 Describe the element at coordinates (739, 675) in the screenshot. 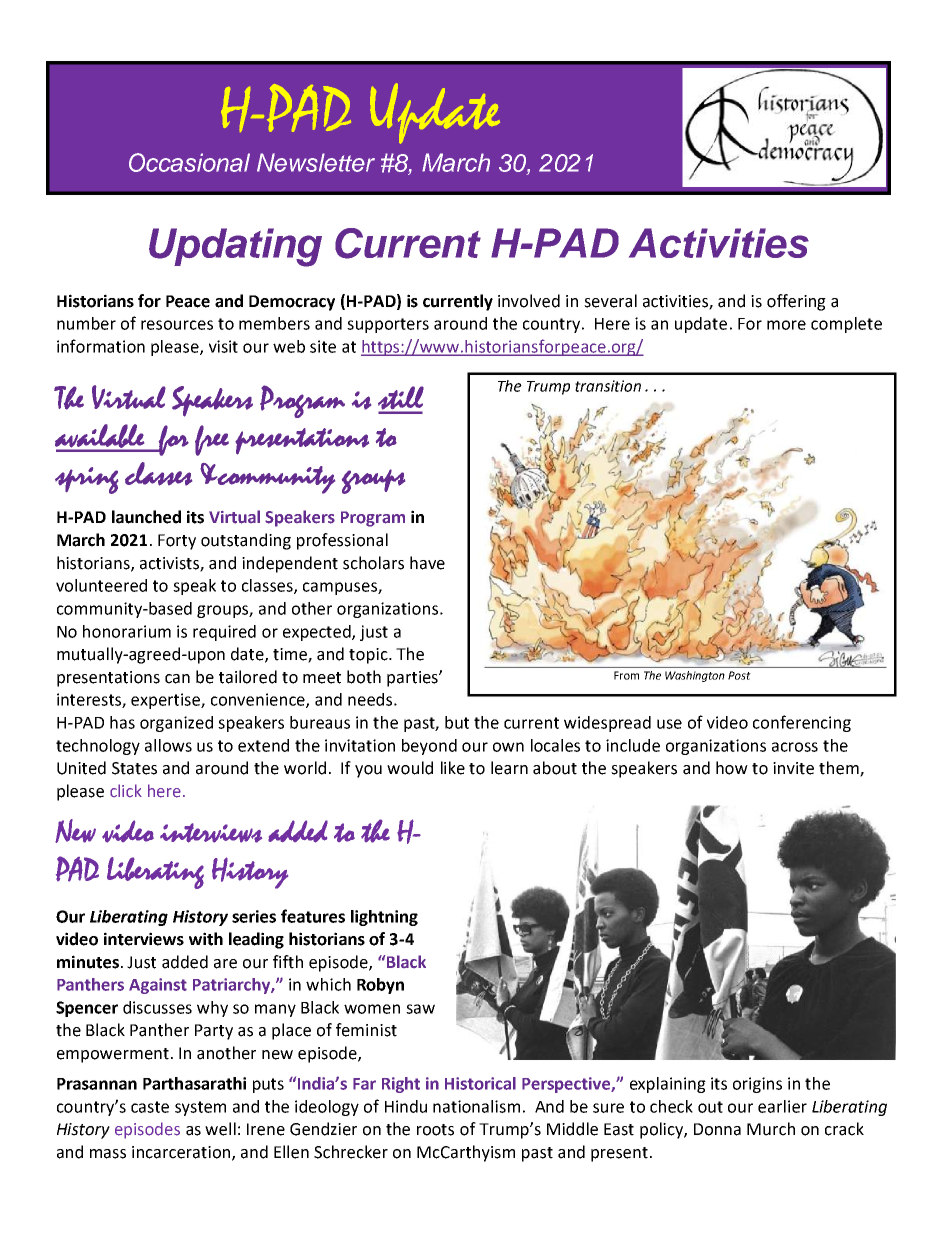

I see `Post` at that location.
